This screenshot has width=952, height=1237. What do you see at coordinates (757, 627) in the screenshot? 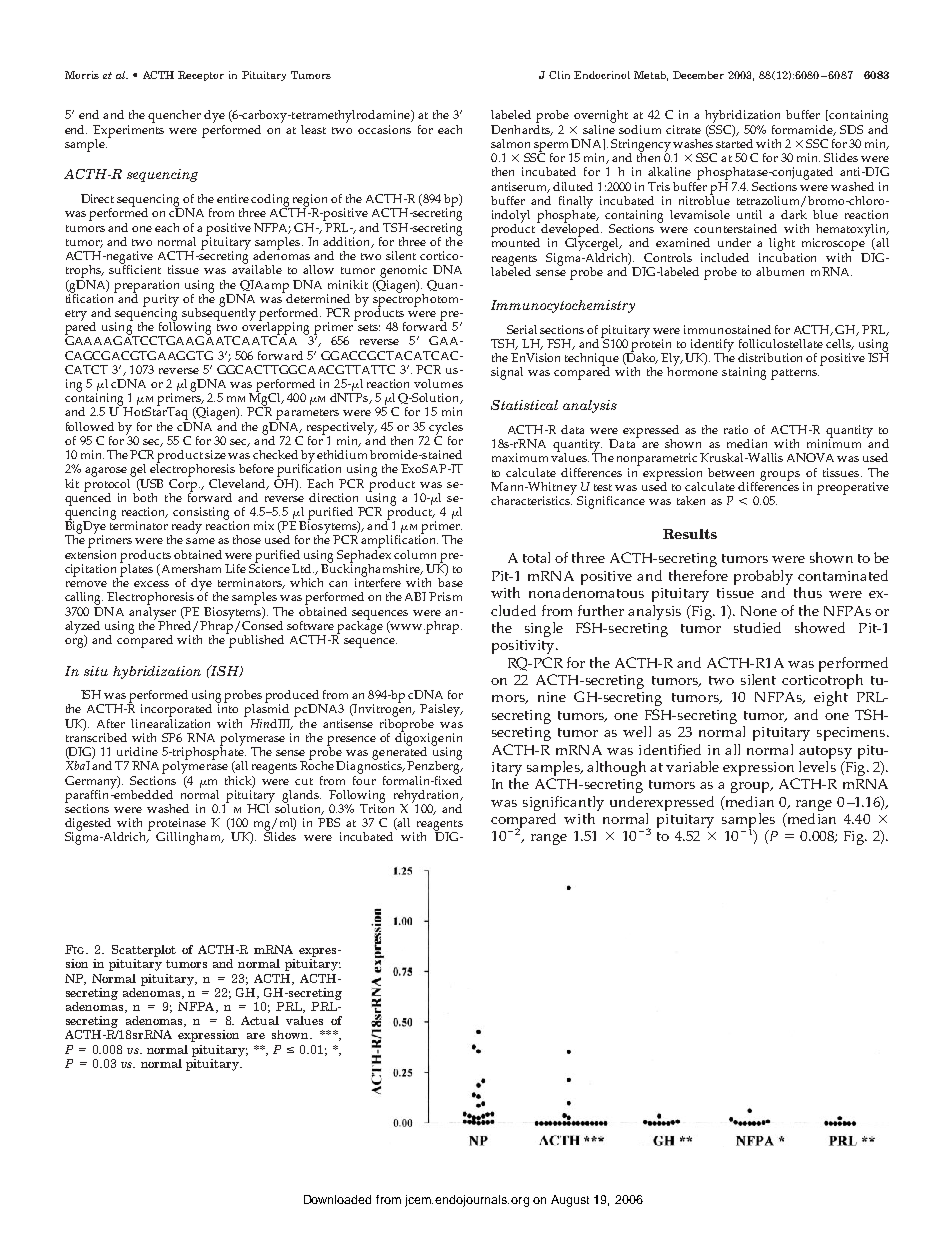
I see `studied` at bounding box center [757, 627].
